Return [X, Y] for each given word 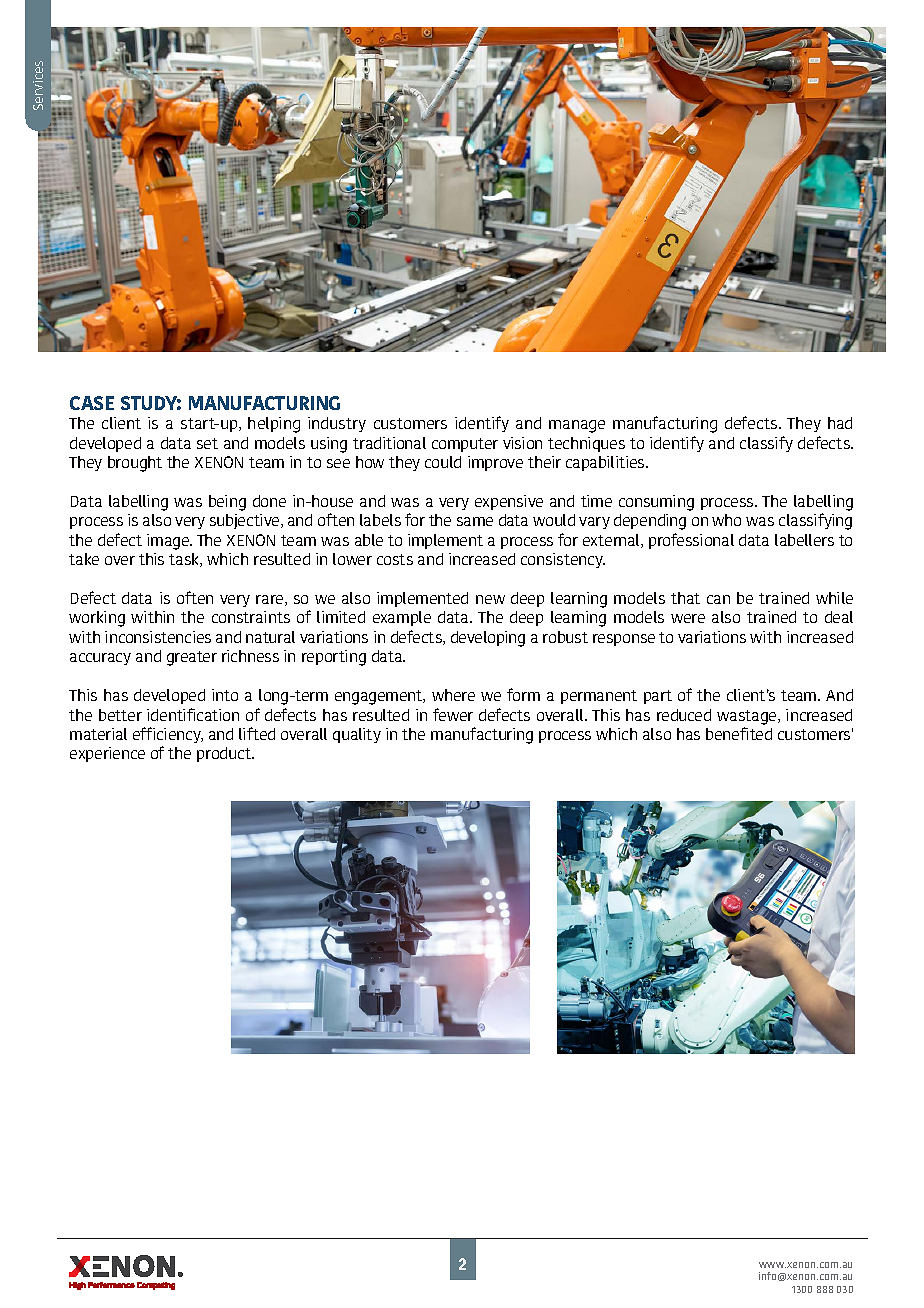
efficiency [168, 735]
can [718, 599]
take [84, 559]
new [490, 599]
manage [577, 426]
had [840, 423]
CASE [92, 403]
